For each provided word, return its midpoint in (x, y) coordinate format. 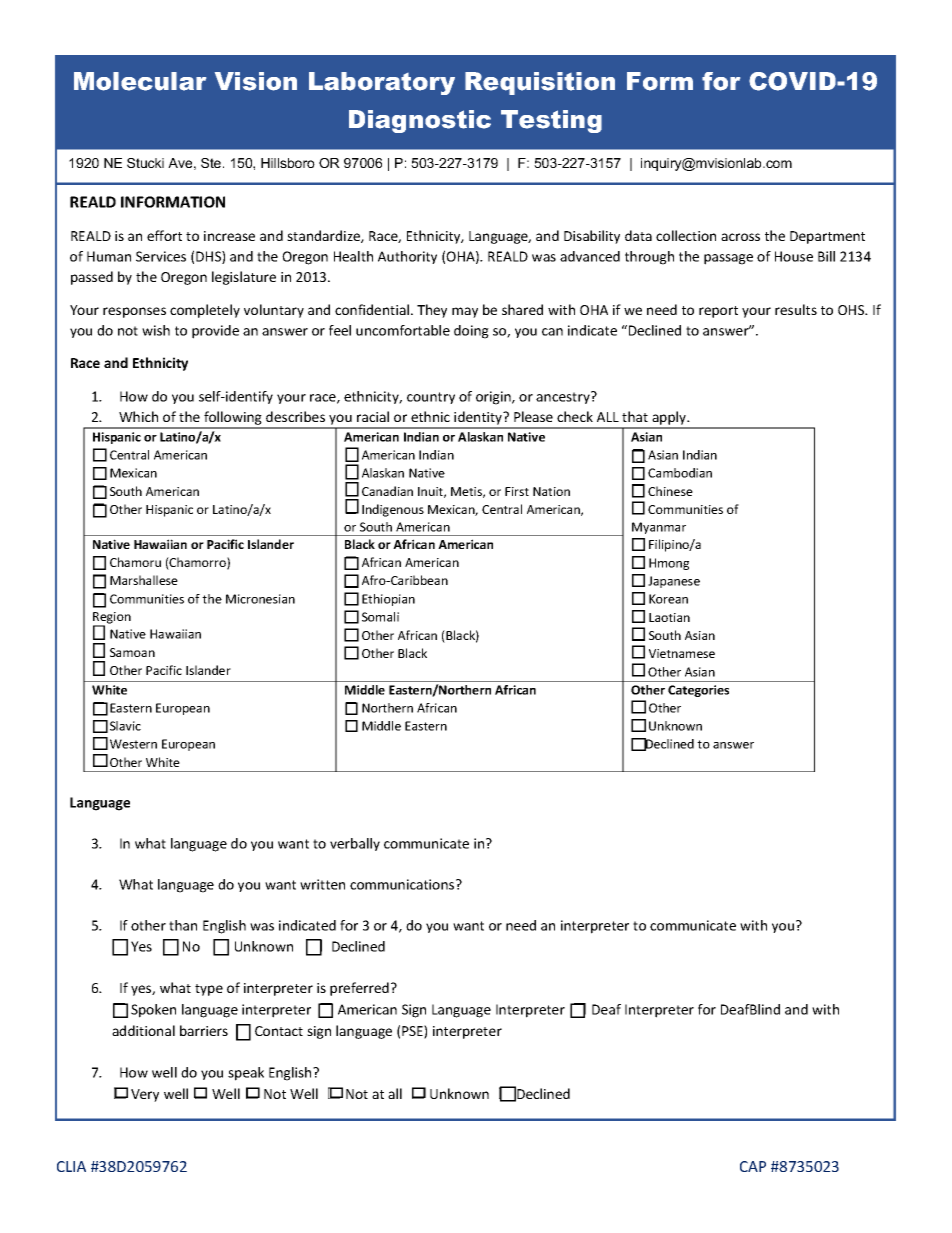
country (431, 398)
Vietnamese (682, 653)
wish (156, 330)
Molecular (140, 81)
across (740, 237)
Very (145, 1095)
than (183, 925)
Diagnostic (420, 121)
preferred (359, 989)
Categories (698, 691)
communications (403, 884)
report (718, 312)
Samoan (132, 652)
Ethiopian (388, 600)
